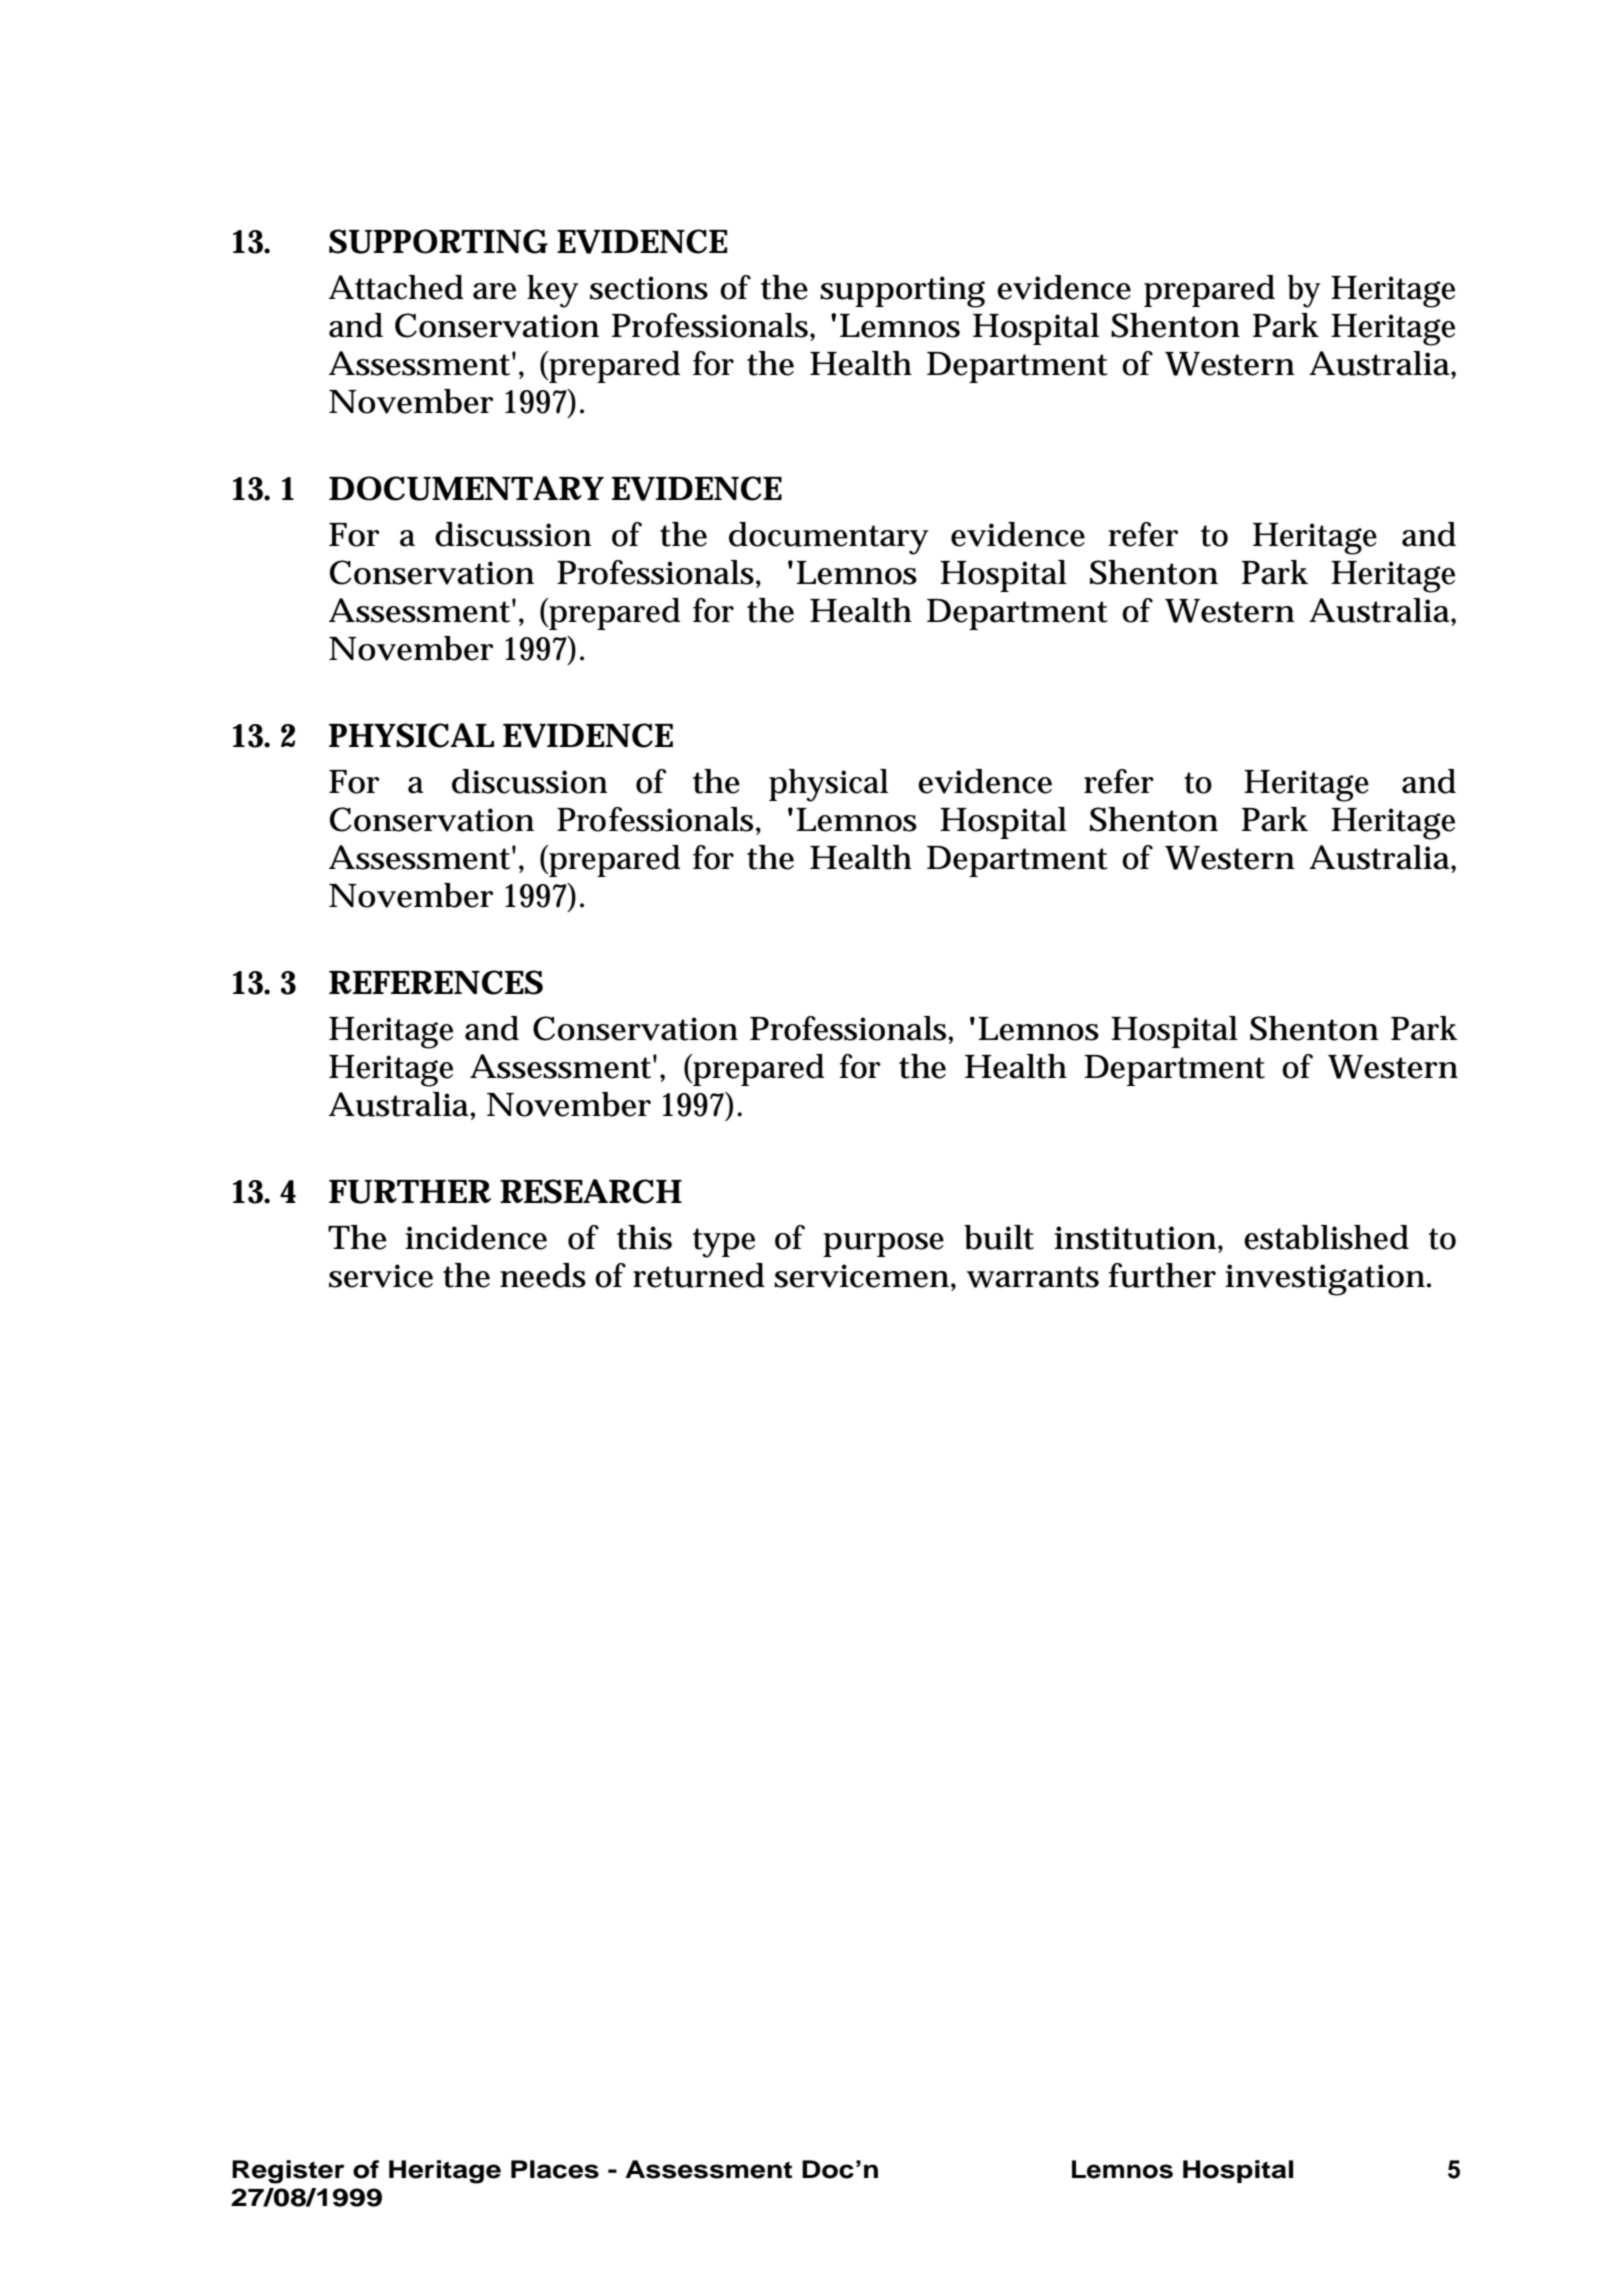 This screenshot has width=1616, height=2287. I want to click on established, so click(1326, 1237).
